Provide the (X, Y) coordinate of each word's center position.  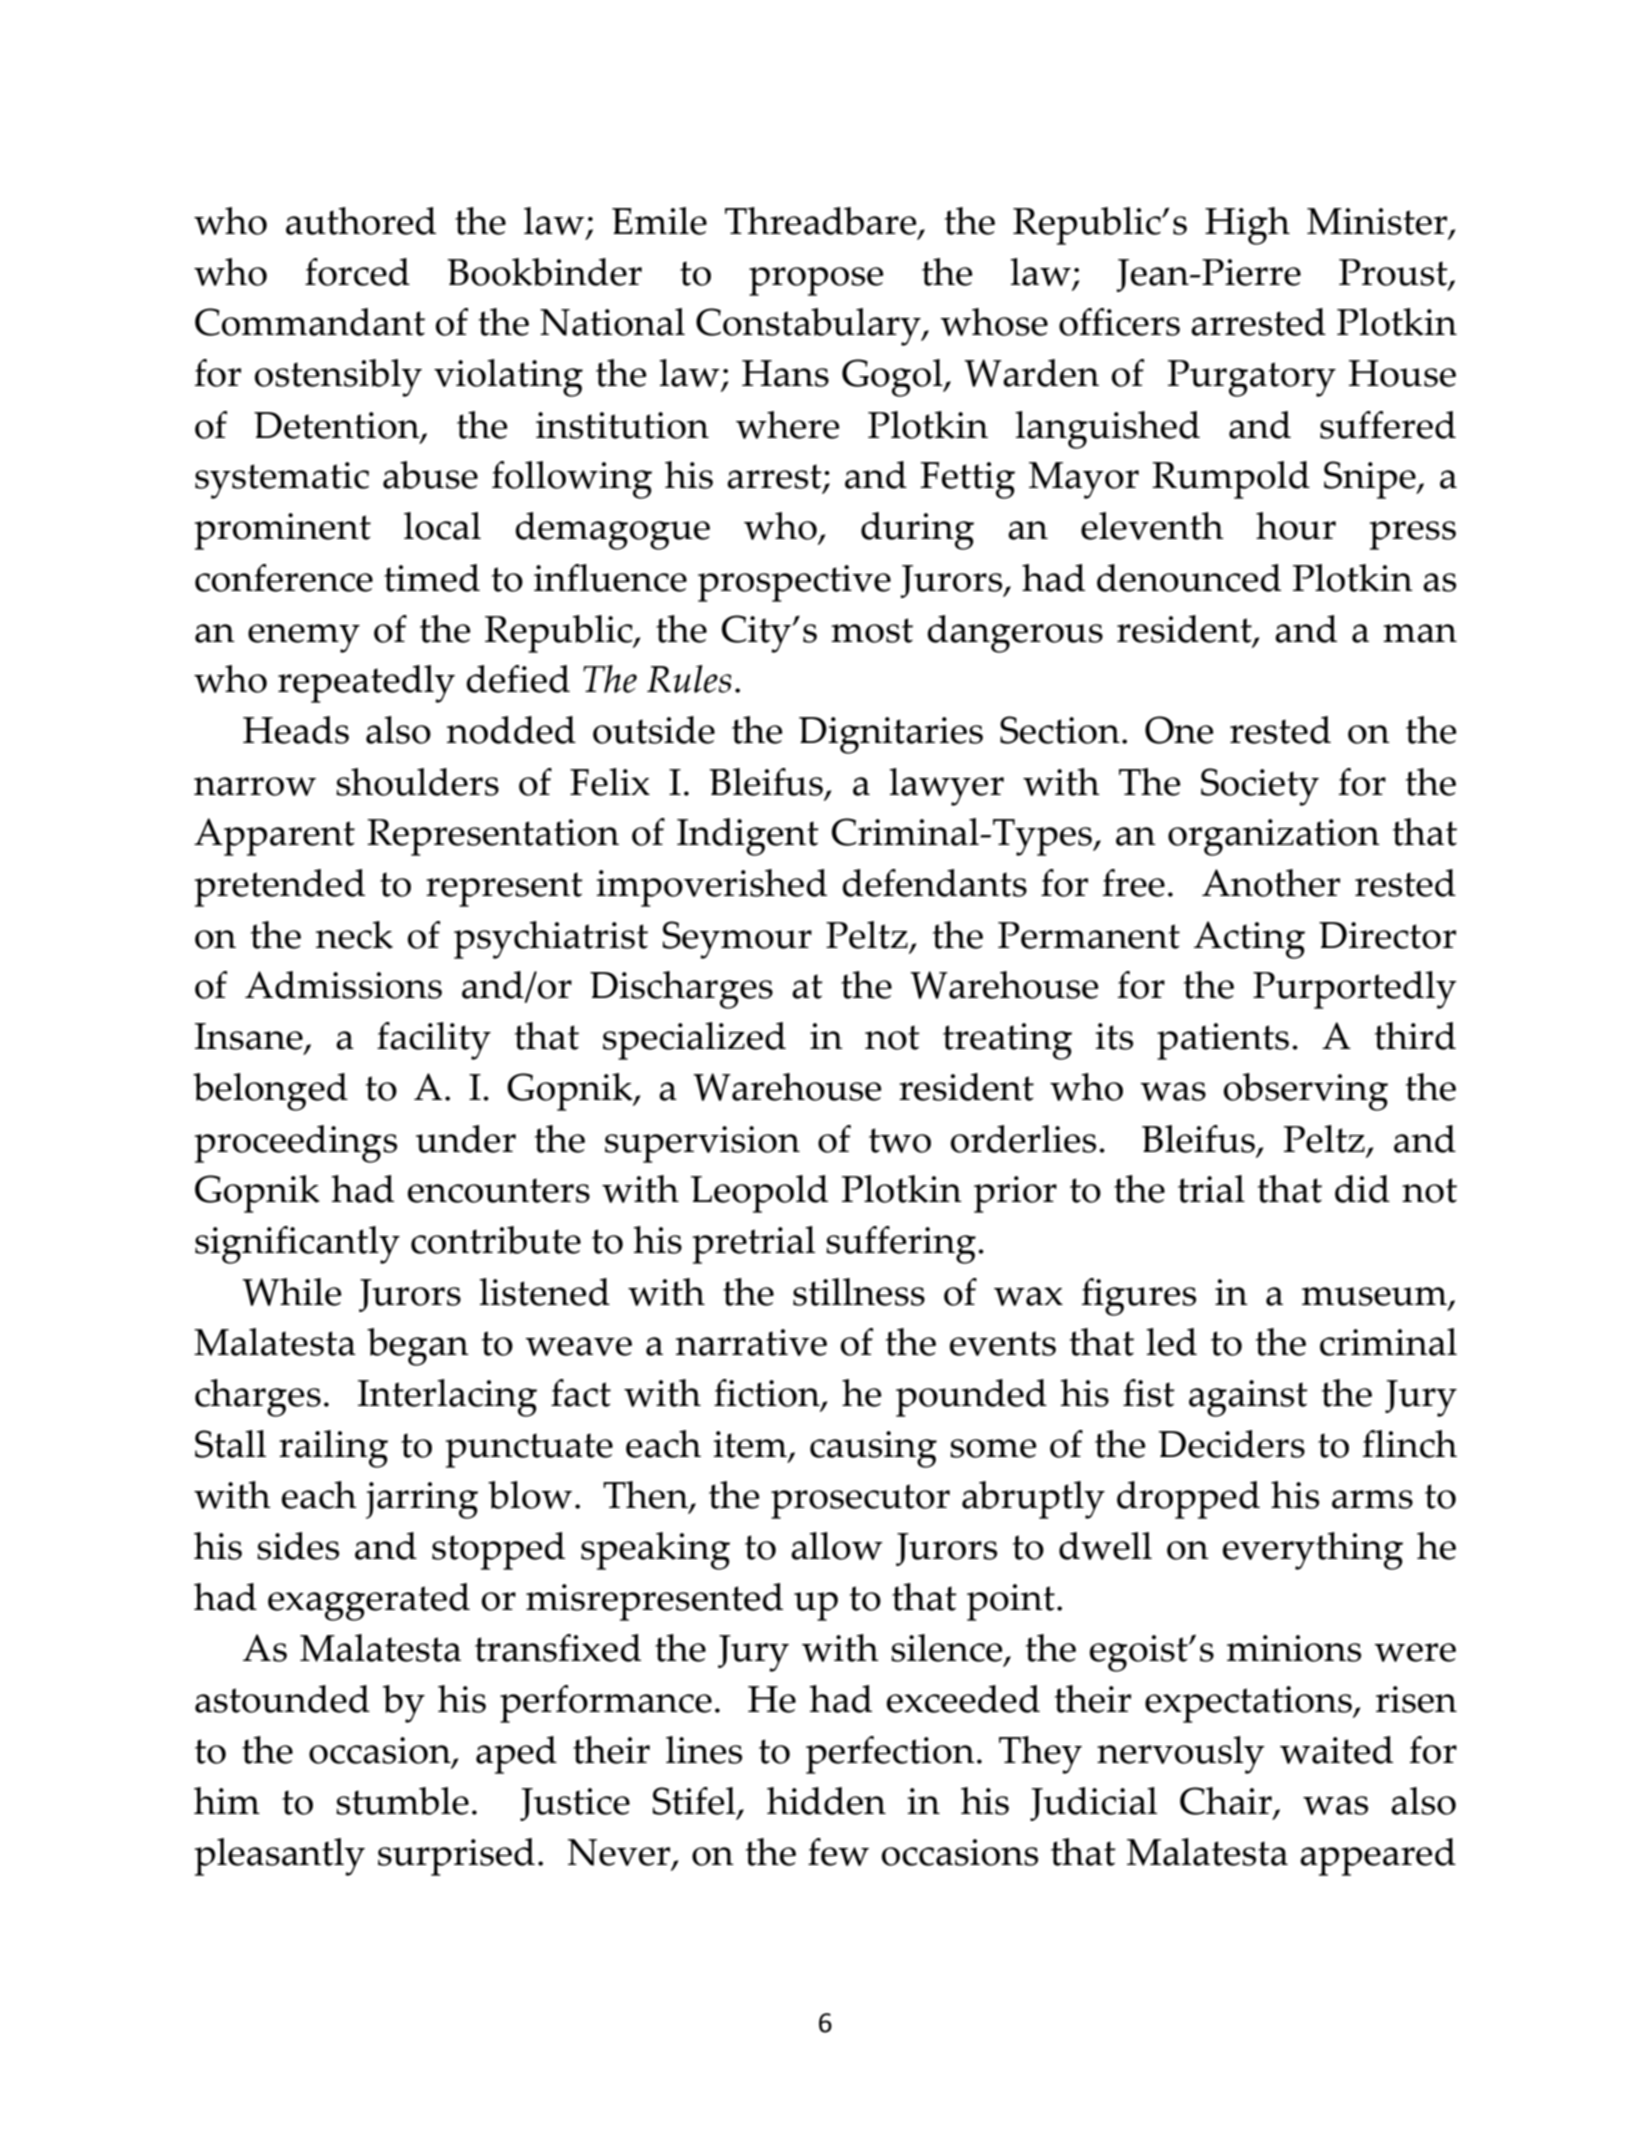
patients (1223, 1041)
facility (434, 1041)
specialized (694, 1041)
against (1248, 1398)
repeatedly (366, 684)
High (1247, 226)
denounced (1189, 578)
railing (333, 1449)
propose (816, 281)
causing (873, 1449)
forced (357, 272)
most (872, 630)
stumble (402, 1801)
